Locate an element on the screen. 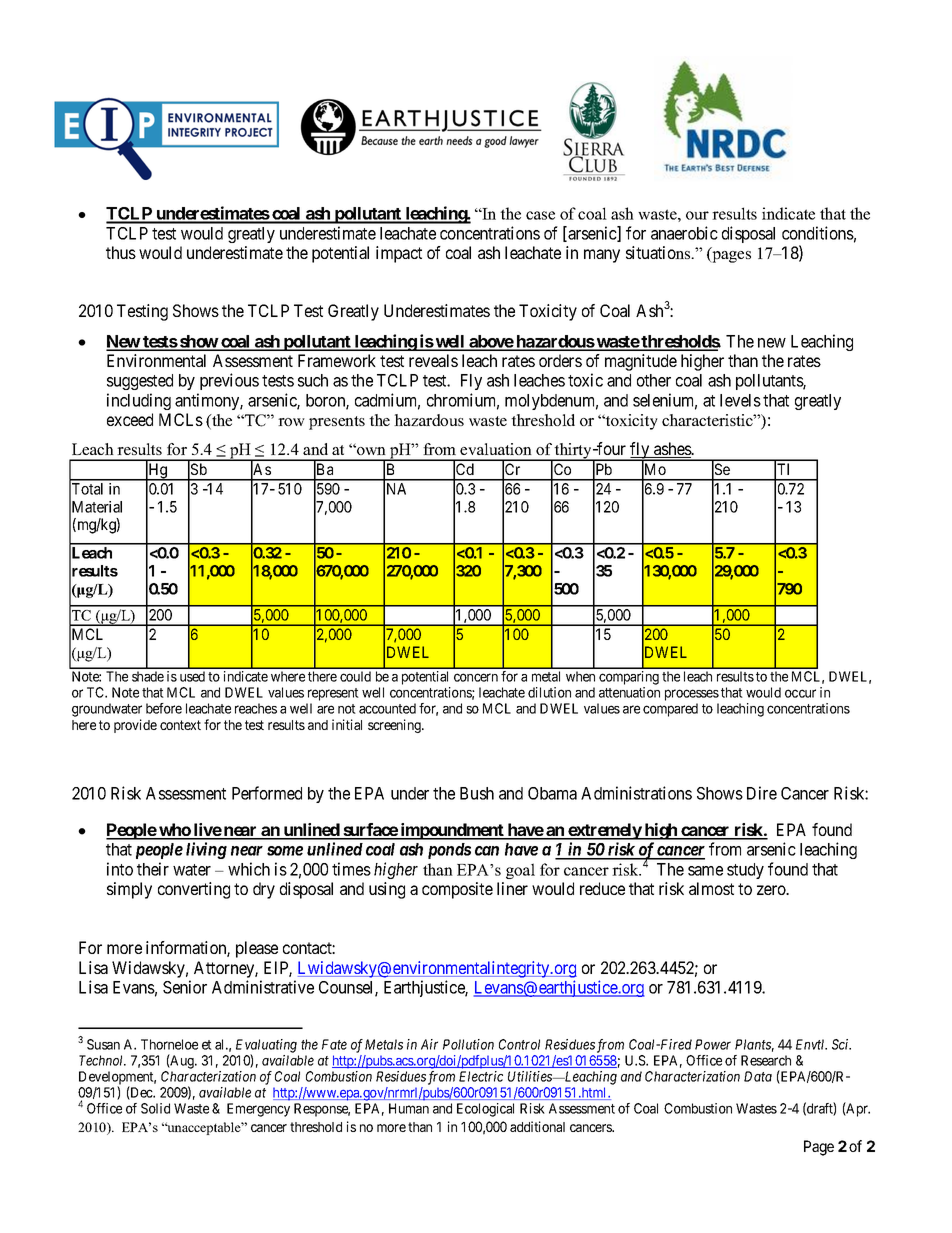 The height and width of the screenshot is (1233, 952). occur is located at coordinates (800, 693).
